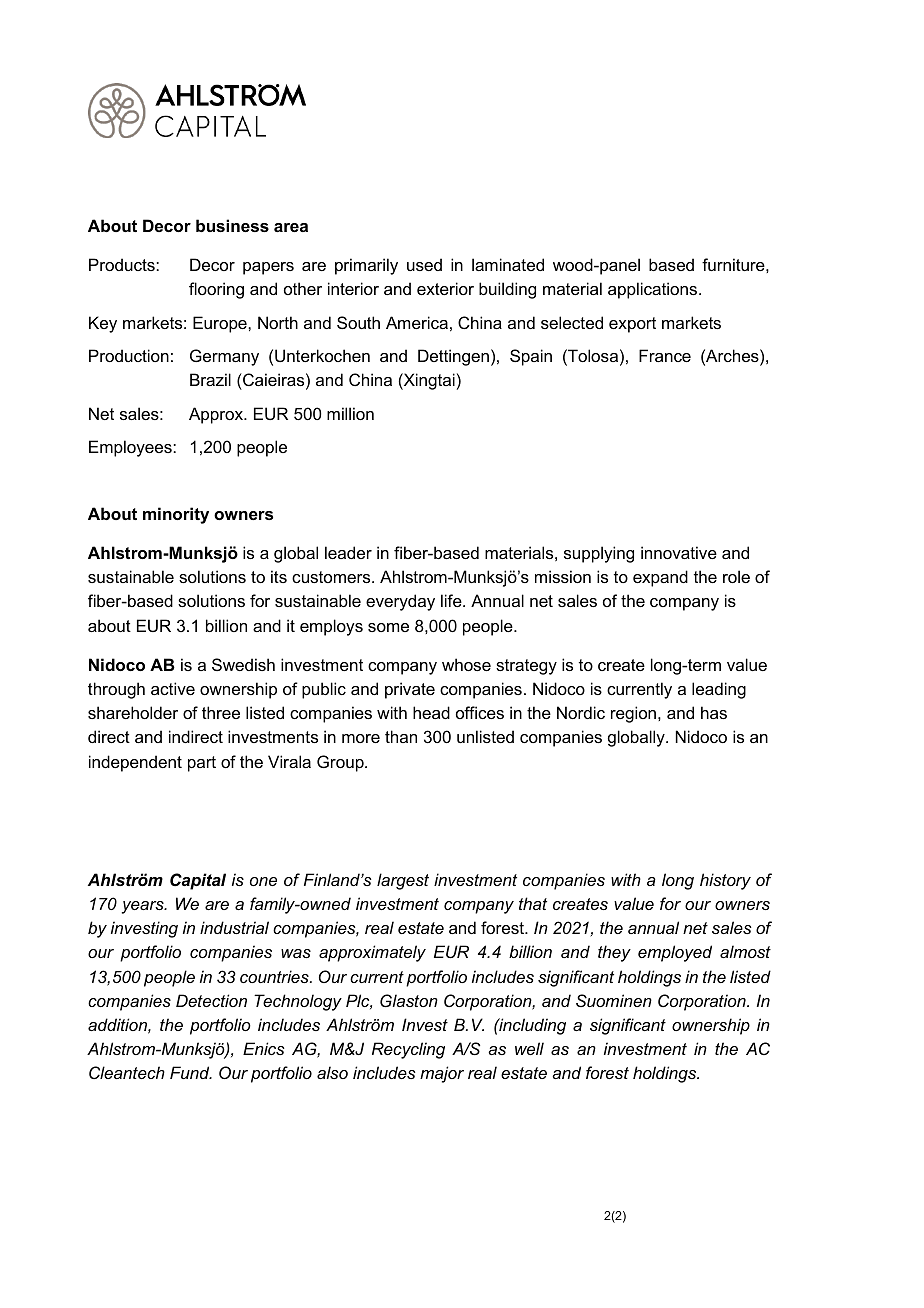 This screenshot has height=1308, width=924. I want to click on Products, so click(123, 264).
